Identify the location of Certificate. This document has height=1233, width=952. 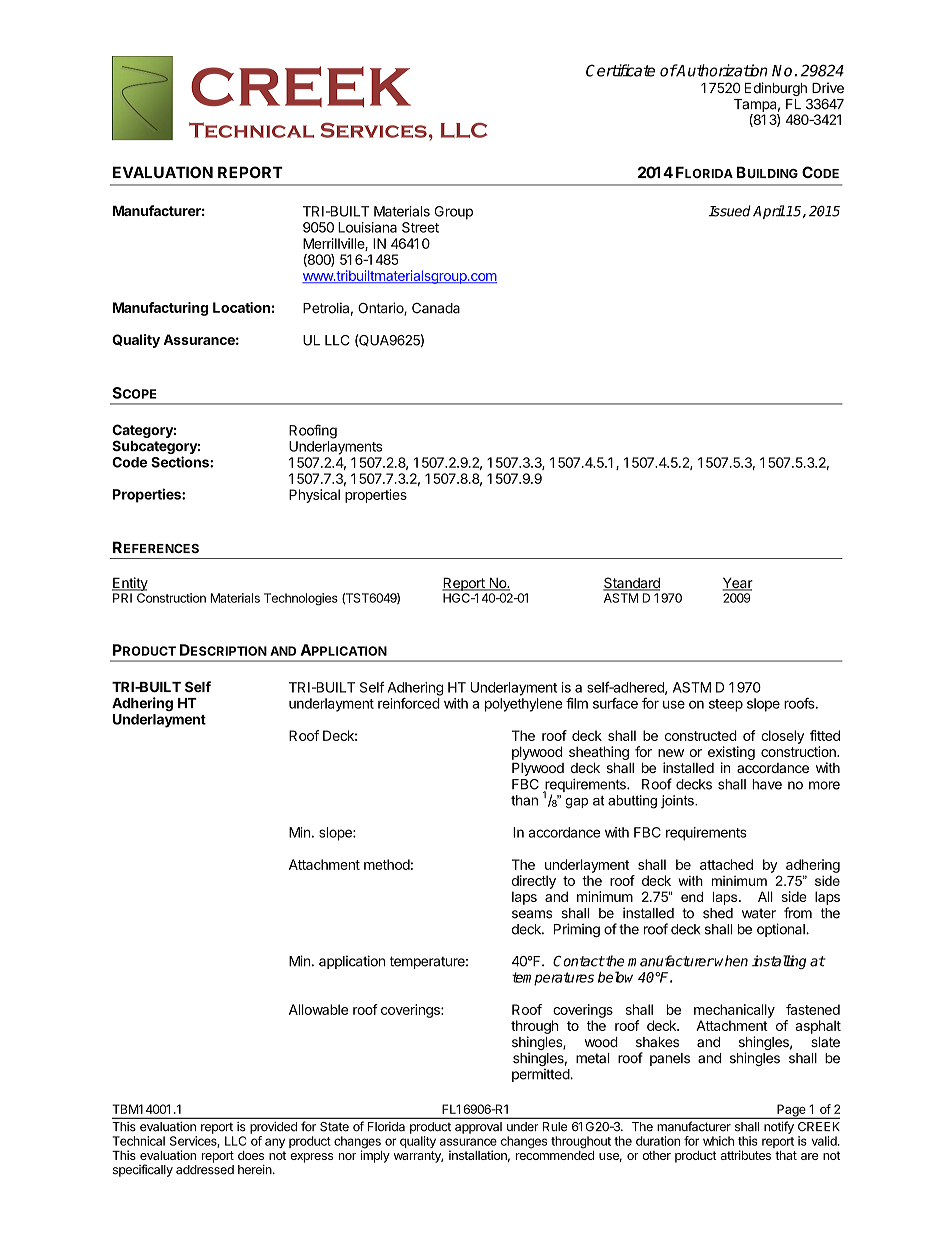
(620, 70).
